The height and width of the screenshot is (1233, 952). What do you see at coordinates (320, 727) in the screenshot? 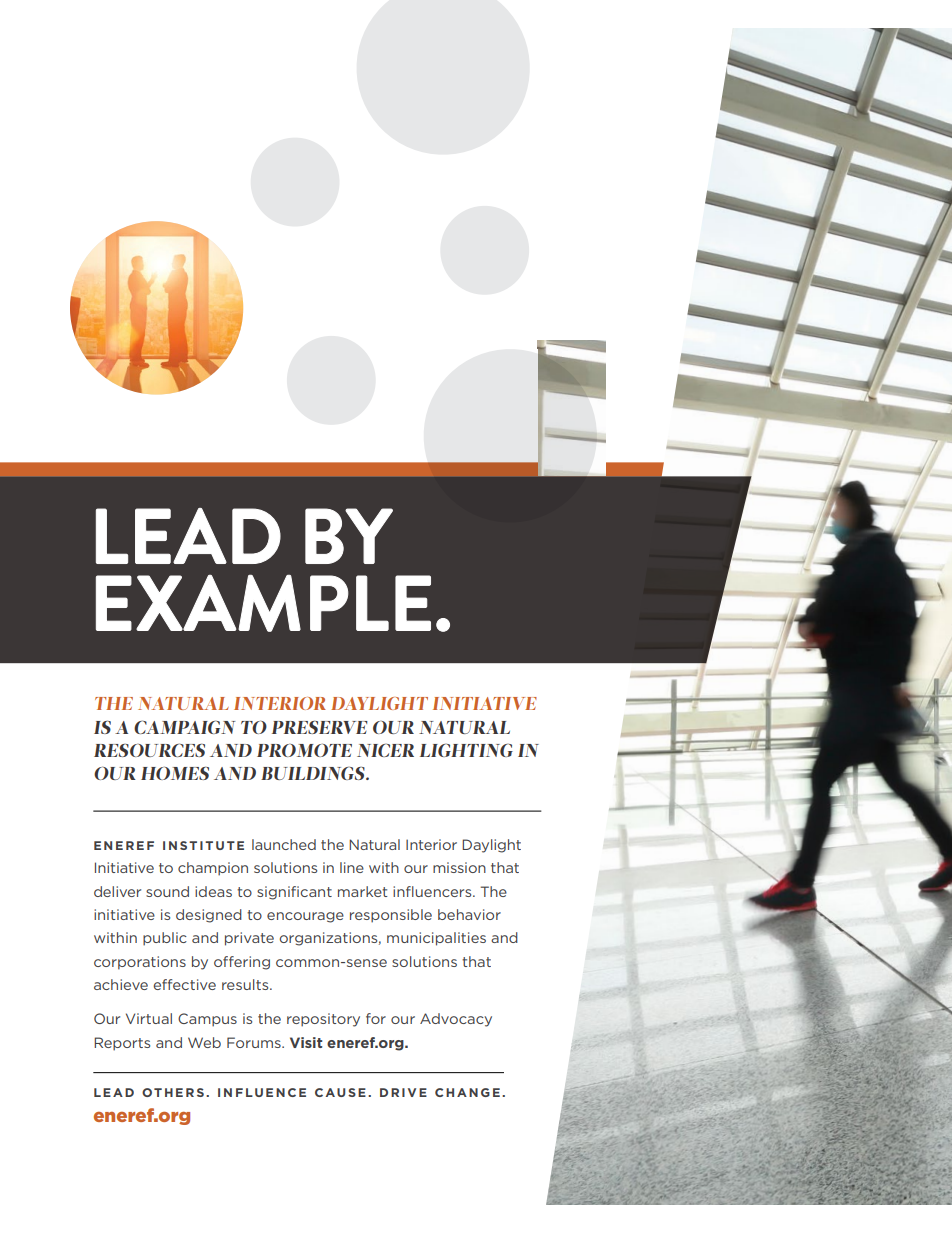
I see `PRESERVE` at bounding box center [320, 727].
